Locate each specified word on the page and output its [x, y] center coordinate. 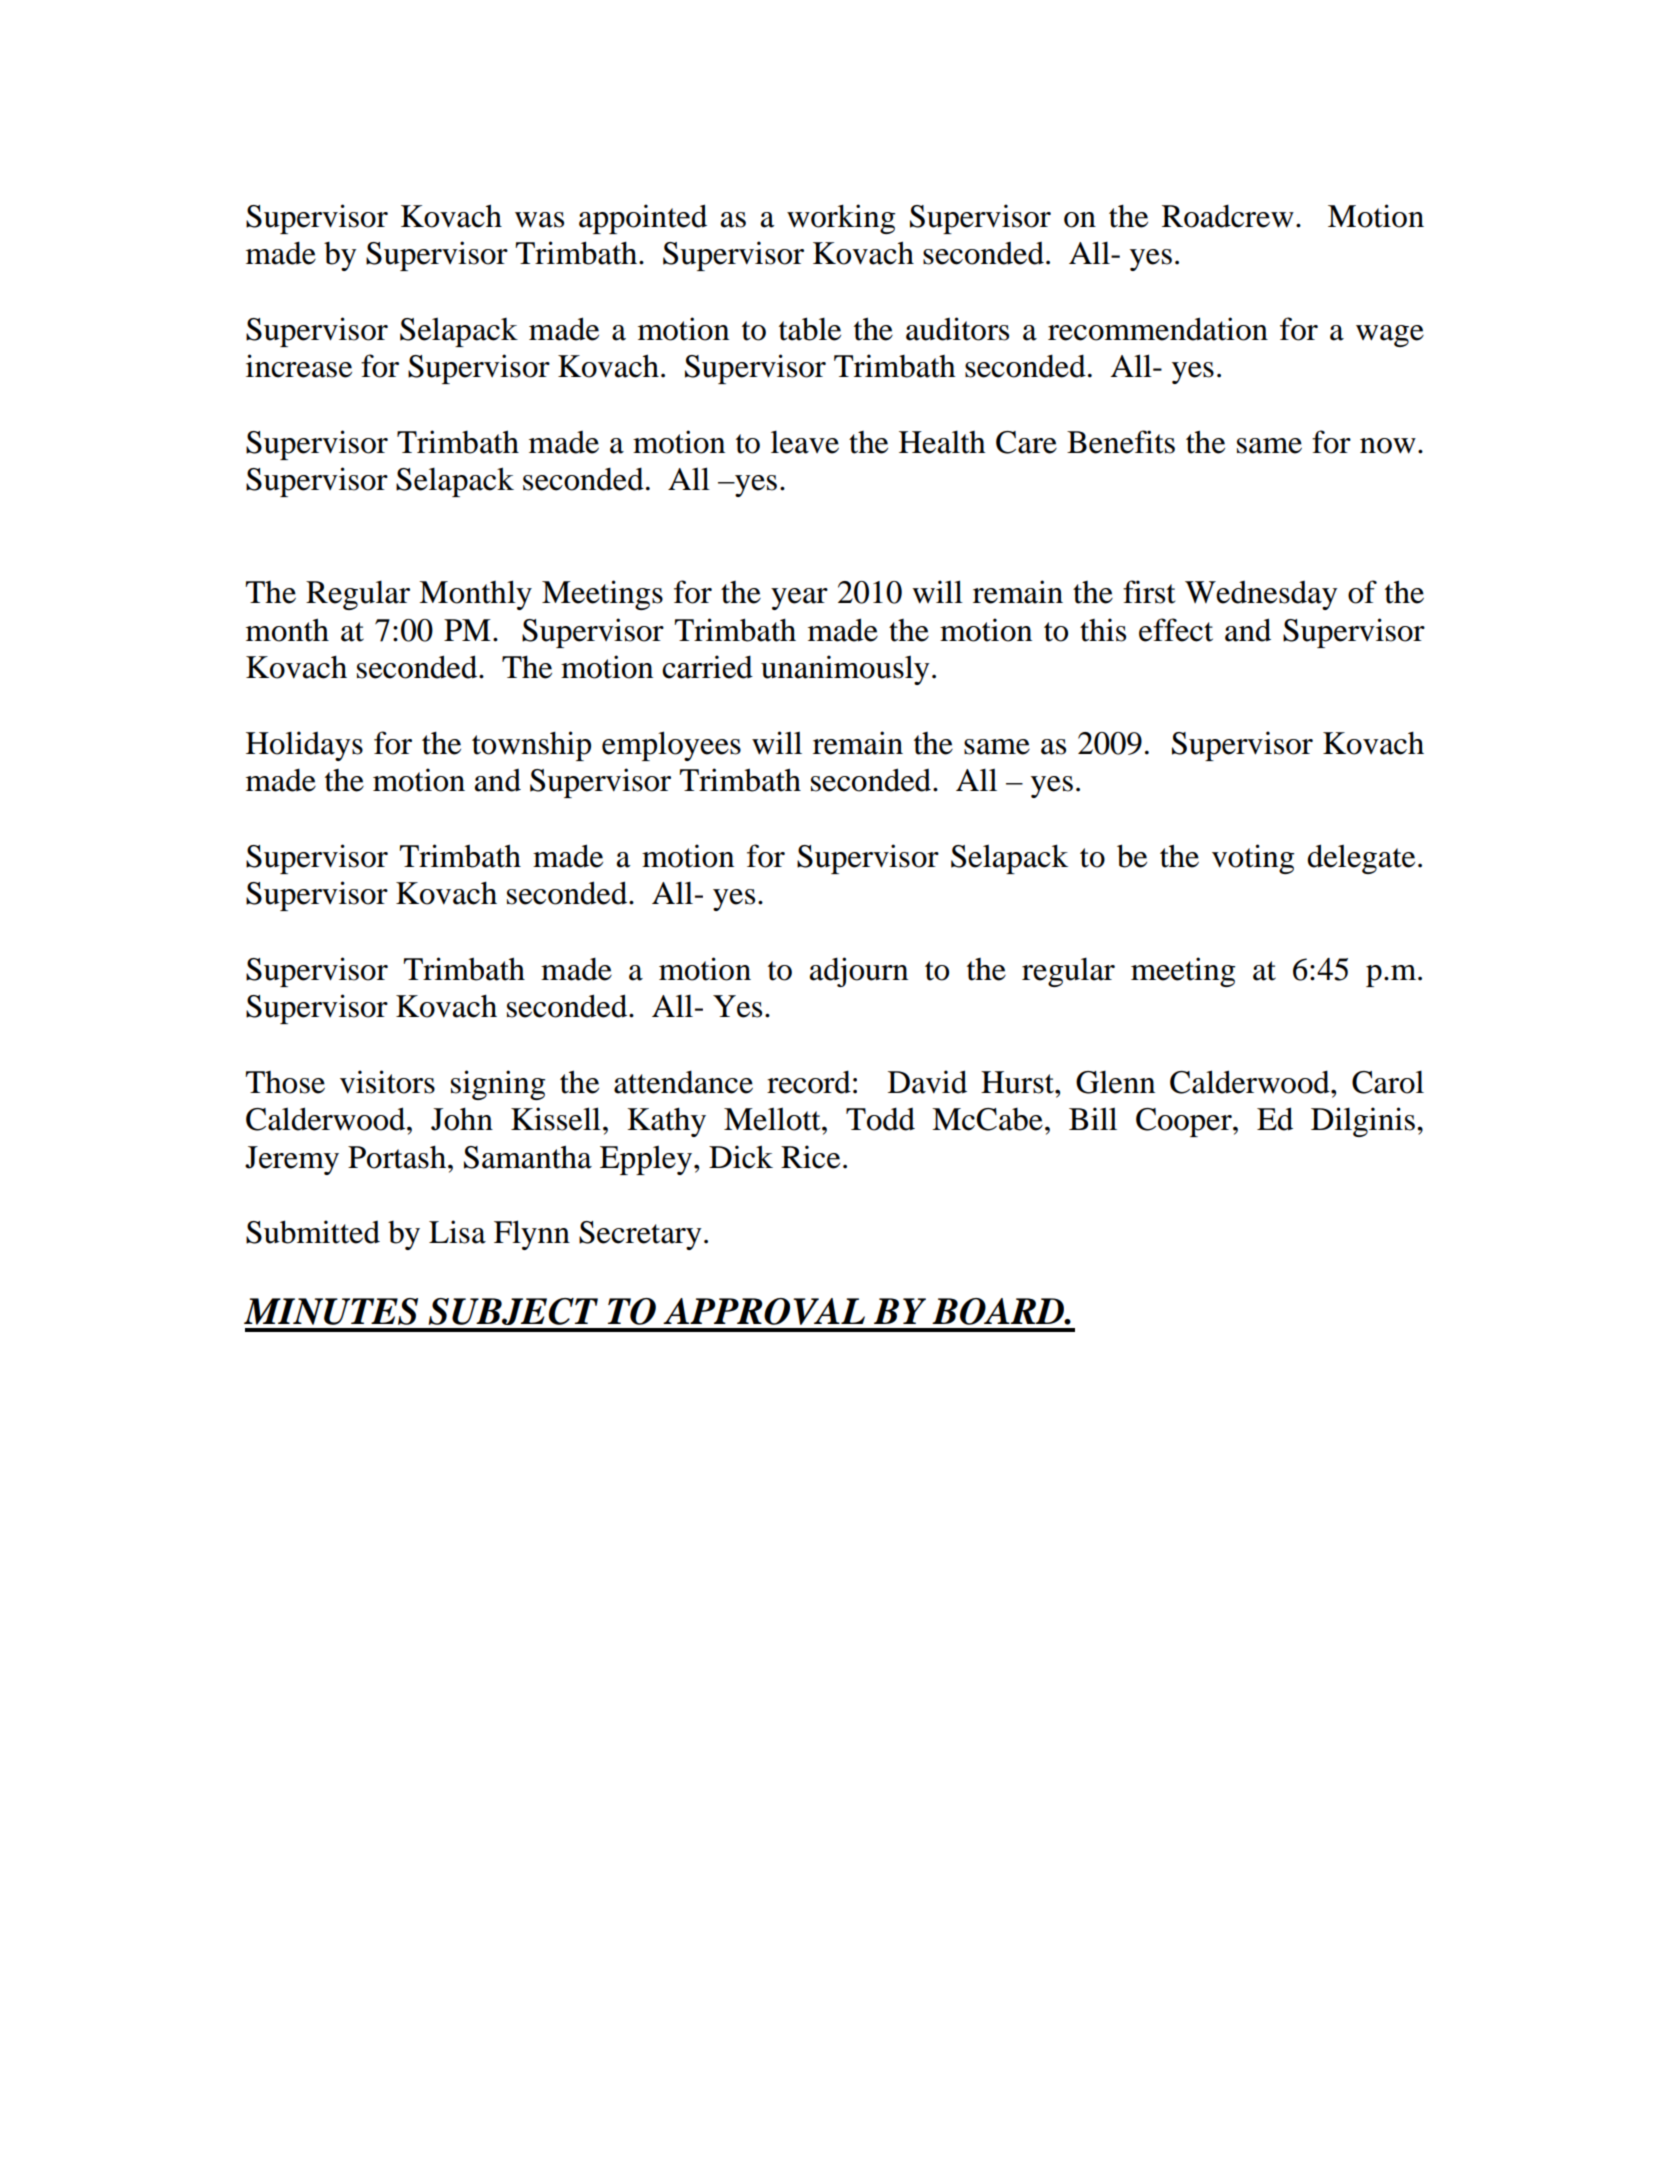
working [841, 219]
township [531, 746]
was [539, 220]
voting [1253, 859]
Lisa [457, 1232]
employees [671, 746]
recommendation [1158, 329]
